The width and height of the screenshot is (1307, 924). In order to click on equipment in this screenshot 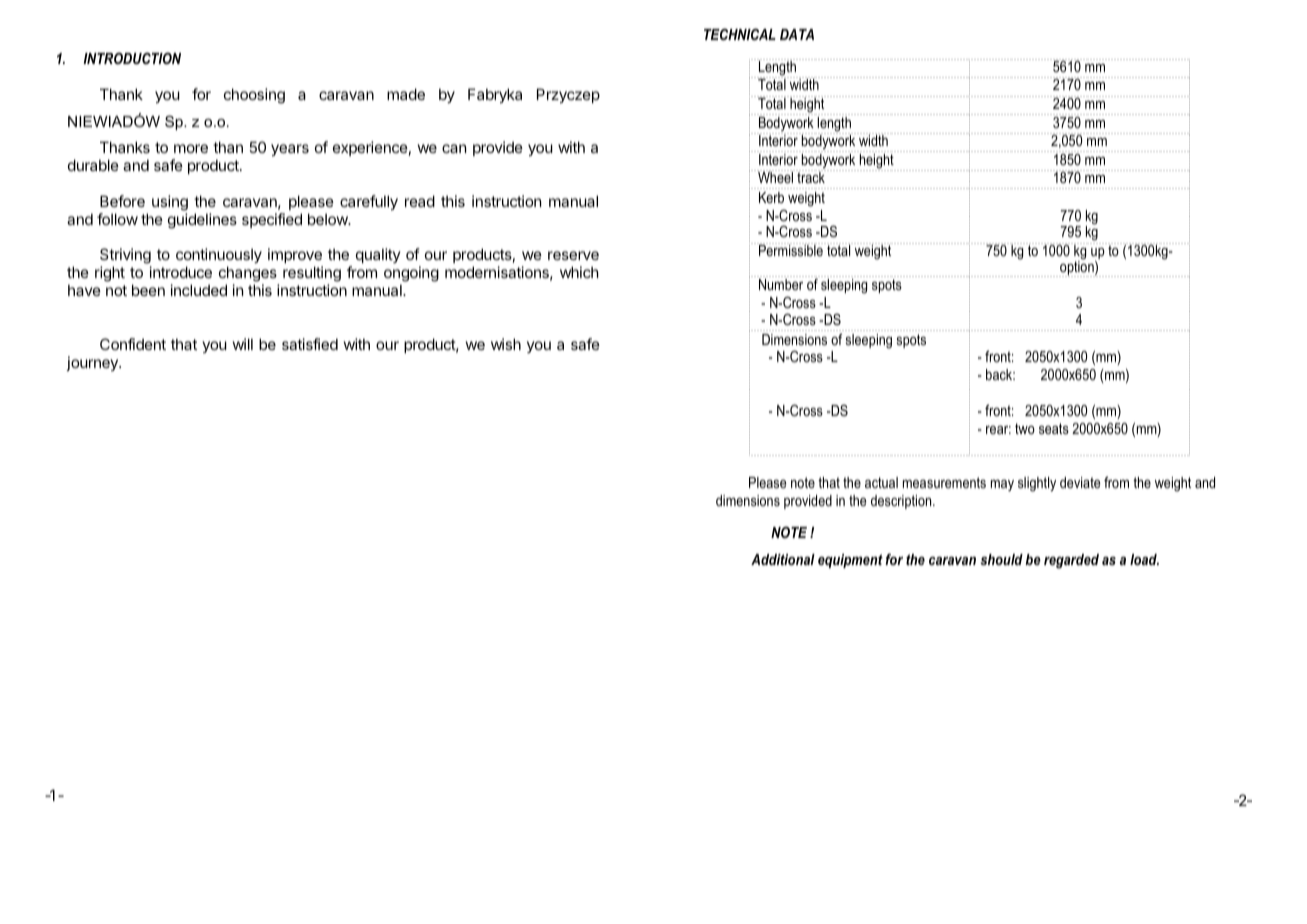, I will do `click(850, 561)`.
